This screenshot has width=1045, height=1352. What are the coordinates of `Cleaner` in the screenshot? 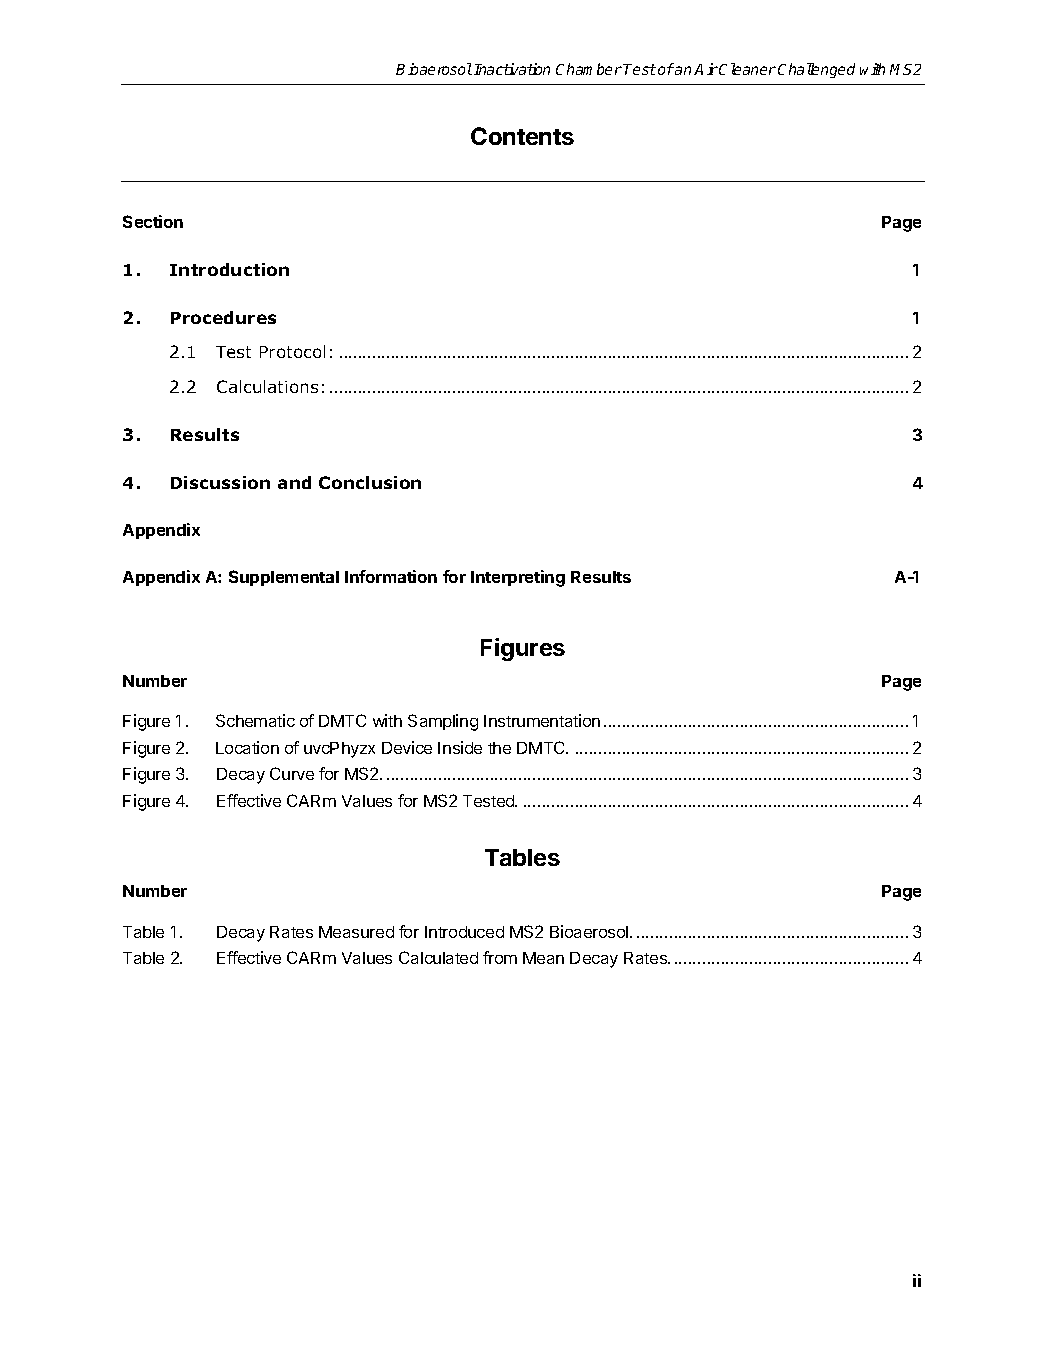 It's located at (747, 69).
